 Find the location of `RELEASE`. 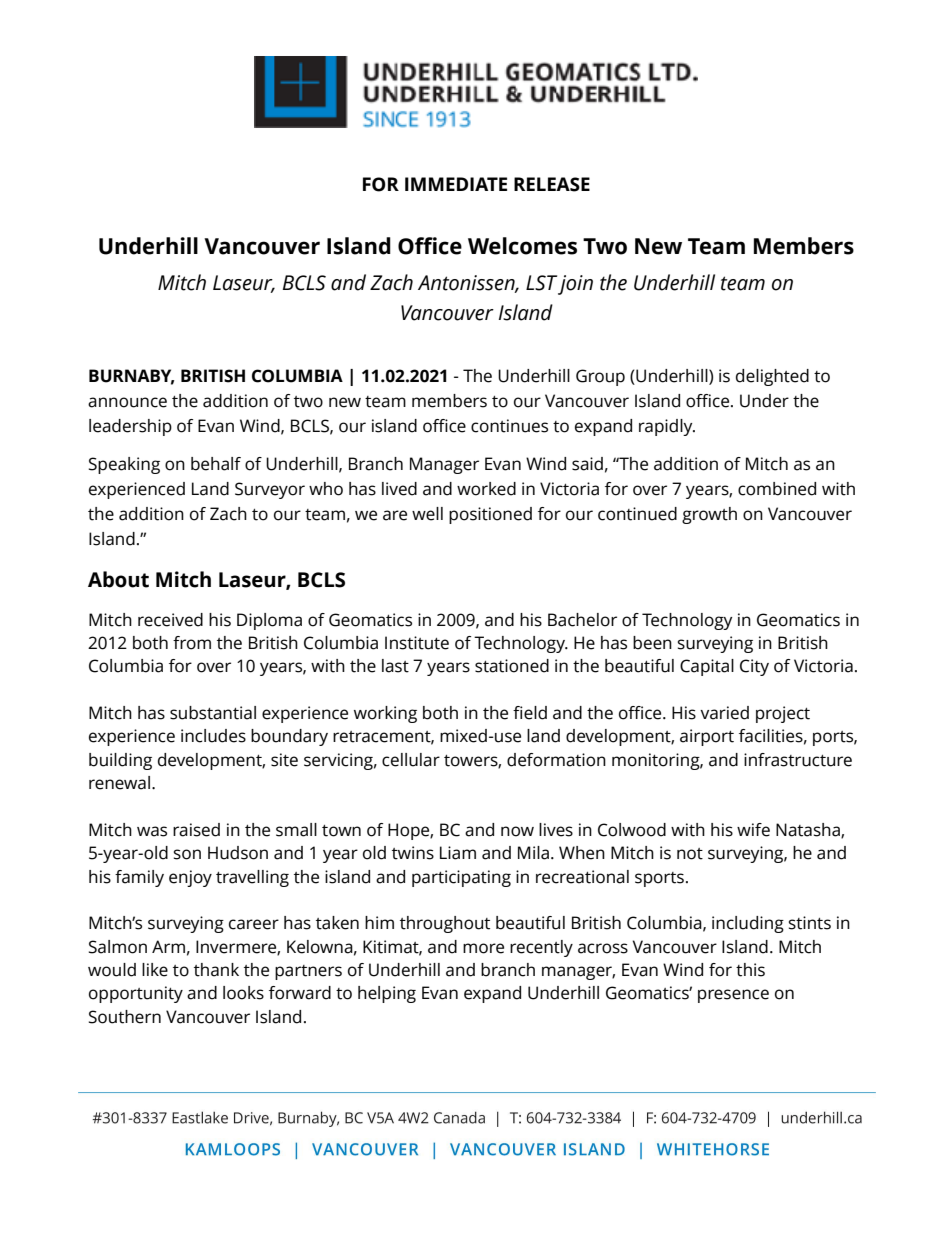

RELEASE is located at coordinates (552, 184).
